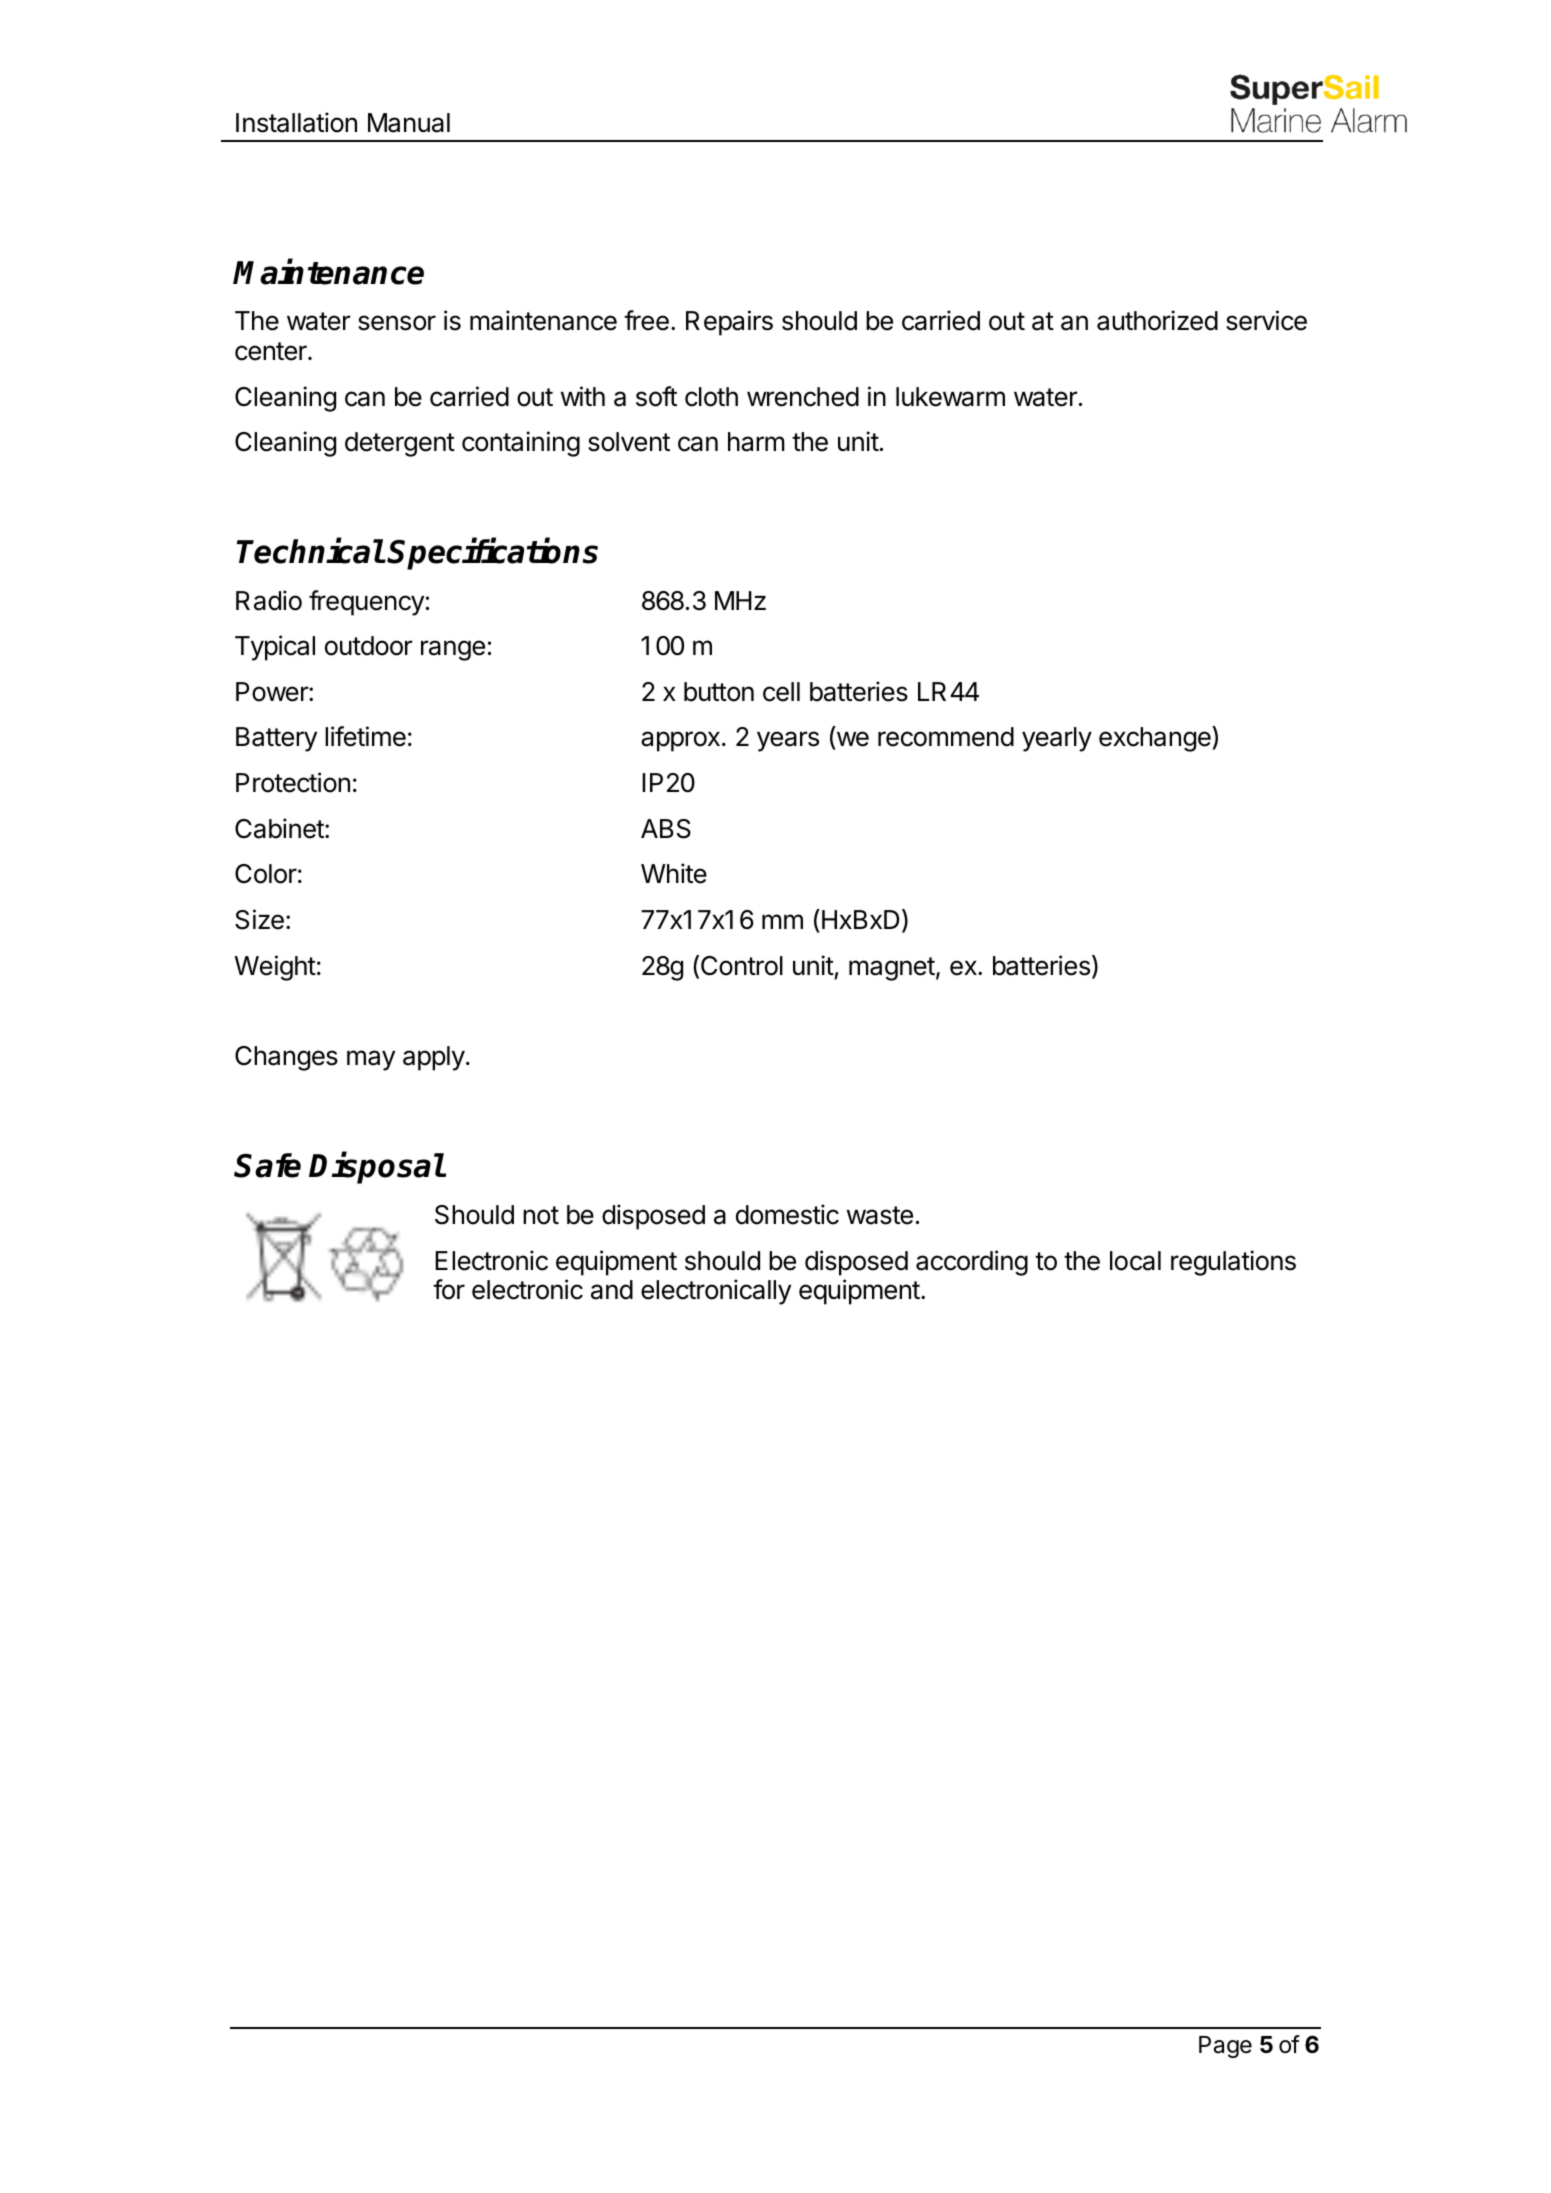  Describe the element at coordinates (1135, 1261) in the document. I see `local` at that location.
